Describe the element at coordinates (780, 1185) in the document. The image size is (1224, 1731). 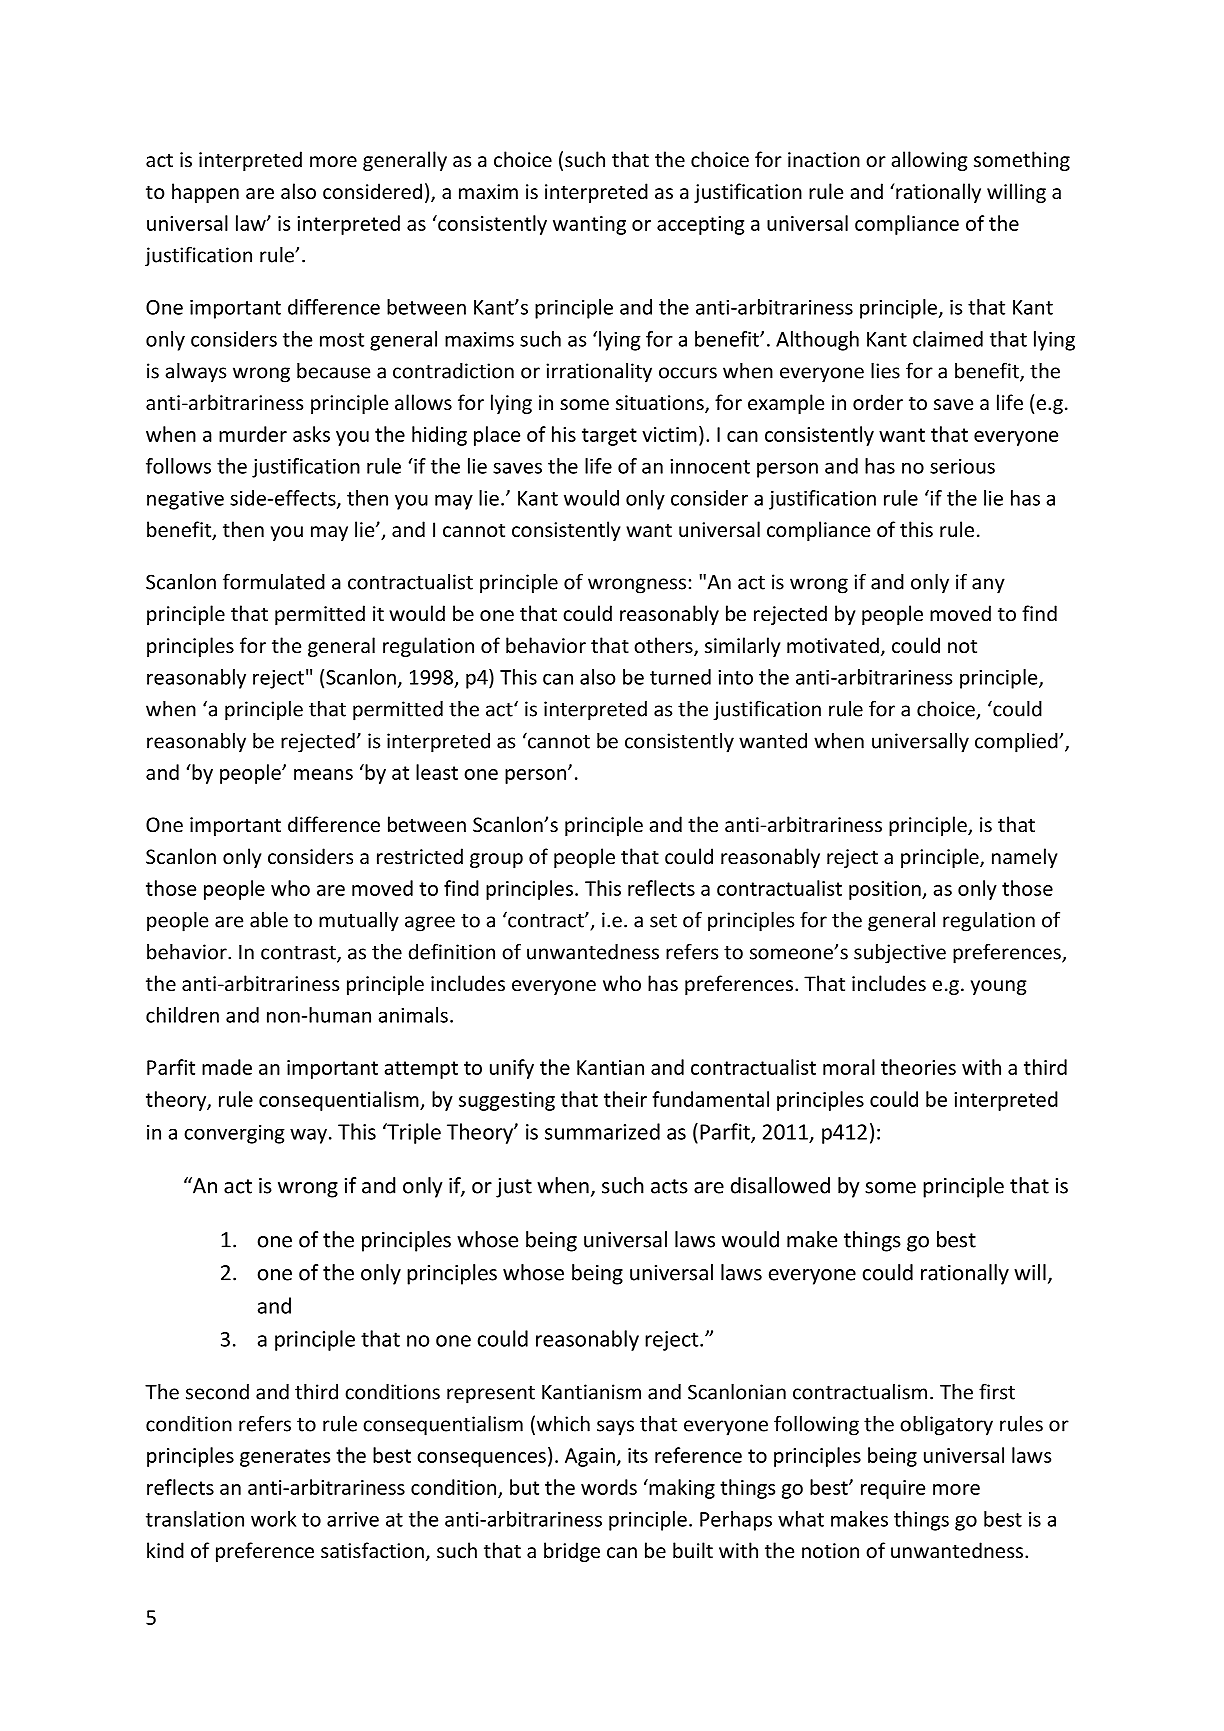
I see `disallowed` at that location.
